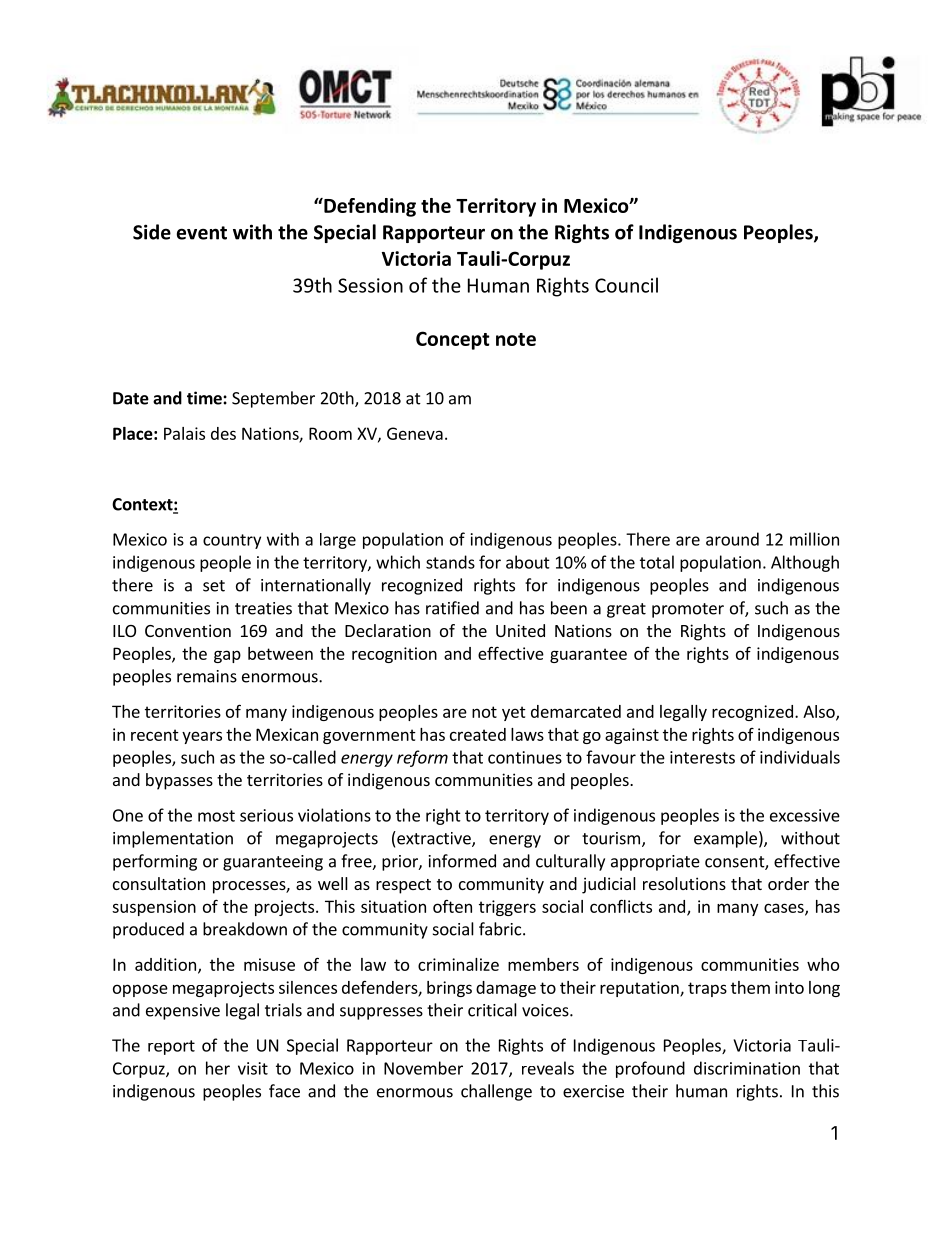 The image size is (952, 1233). What do you see at coordinates (688, 610) in the image?
I see `promoter` at bounding box center [688, 610].
